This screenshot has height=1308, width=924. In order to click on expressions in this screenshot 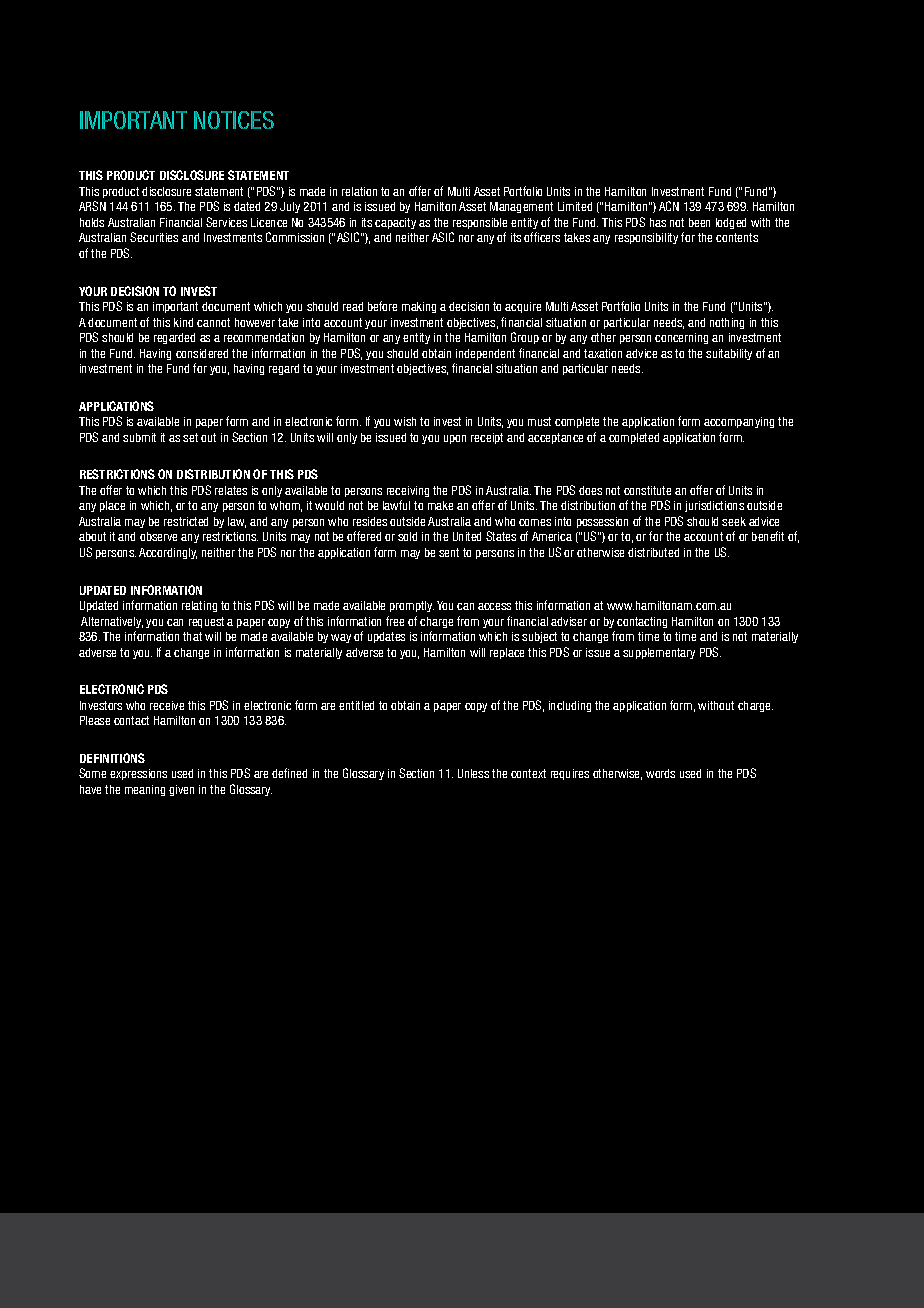, I will do `click(138, 774)`.
